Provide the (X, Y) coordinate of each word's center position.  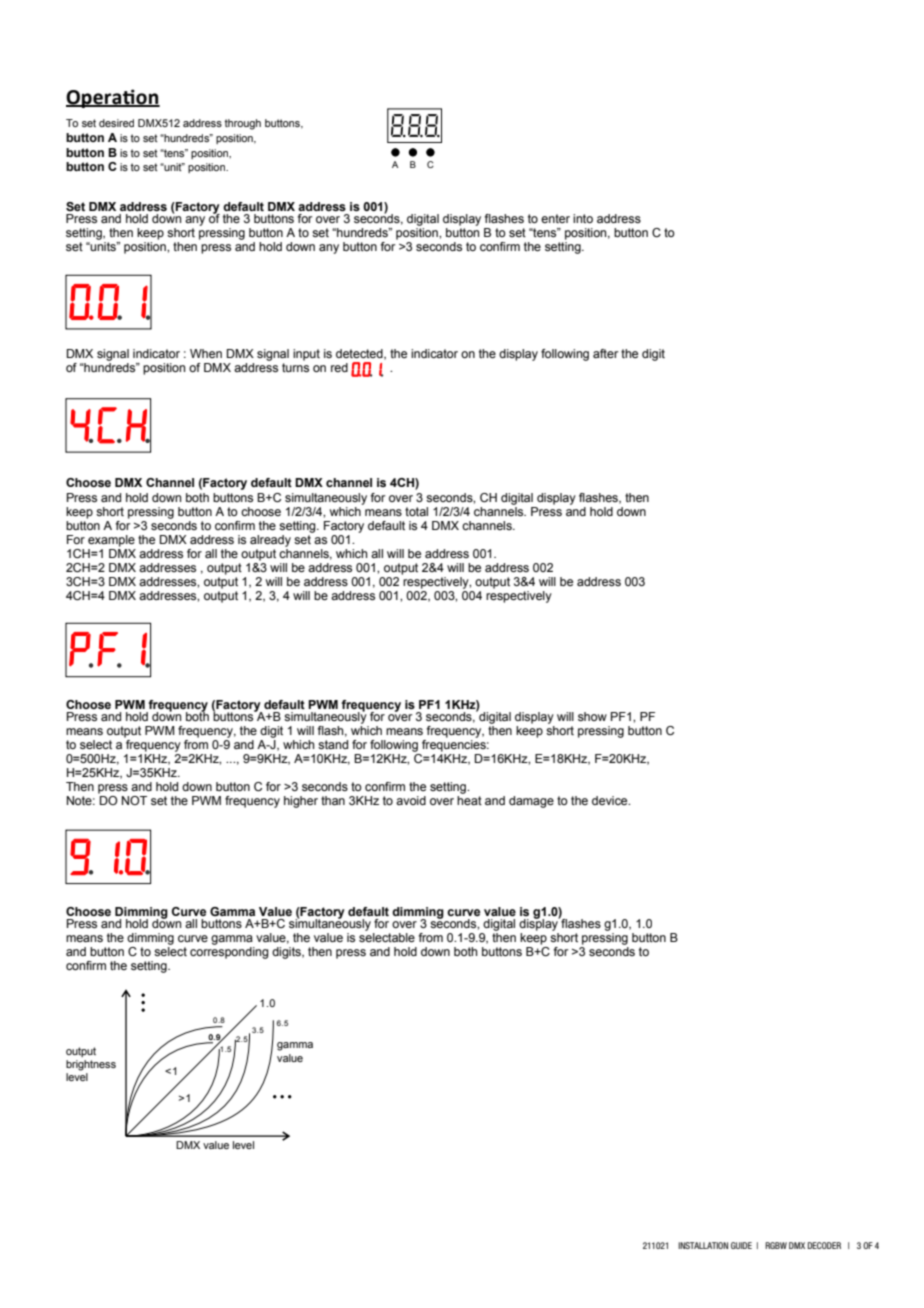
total (416, 511)
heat (469, 800)
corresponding (229, 953)
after (605, 353)
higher (301, 802)
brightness (91, 1065)
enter (555, 218)
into (583, 218)
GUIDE (741, 1245)
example (111, 541)
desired (116, 123)
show (592, 716)
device (611, 800)
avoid (411, 800)
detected (360, 354)
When (206, 353)
